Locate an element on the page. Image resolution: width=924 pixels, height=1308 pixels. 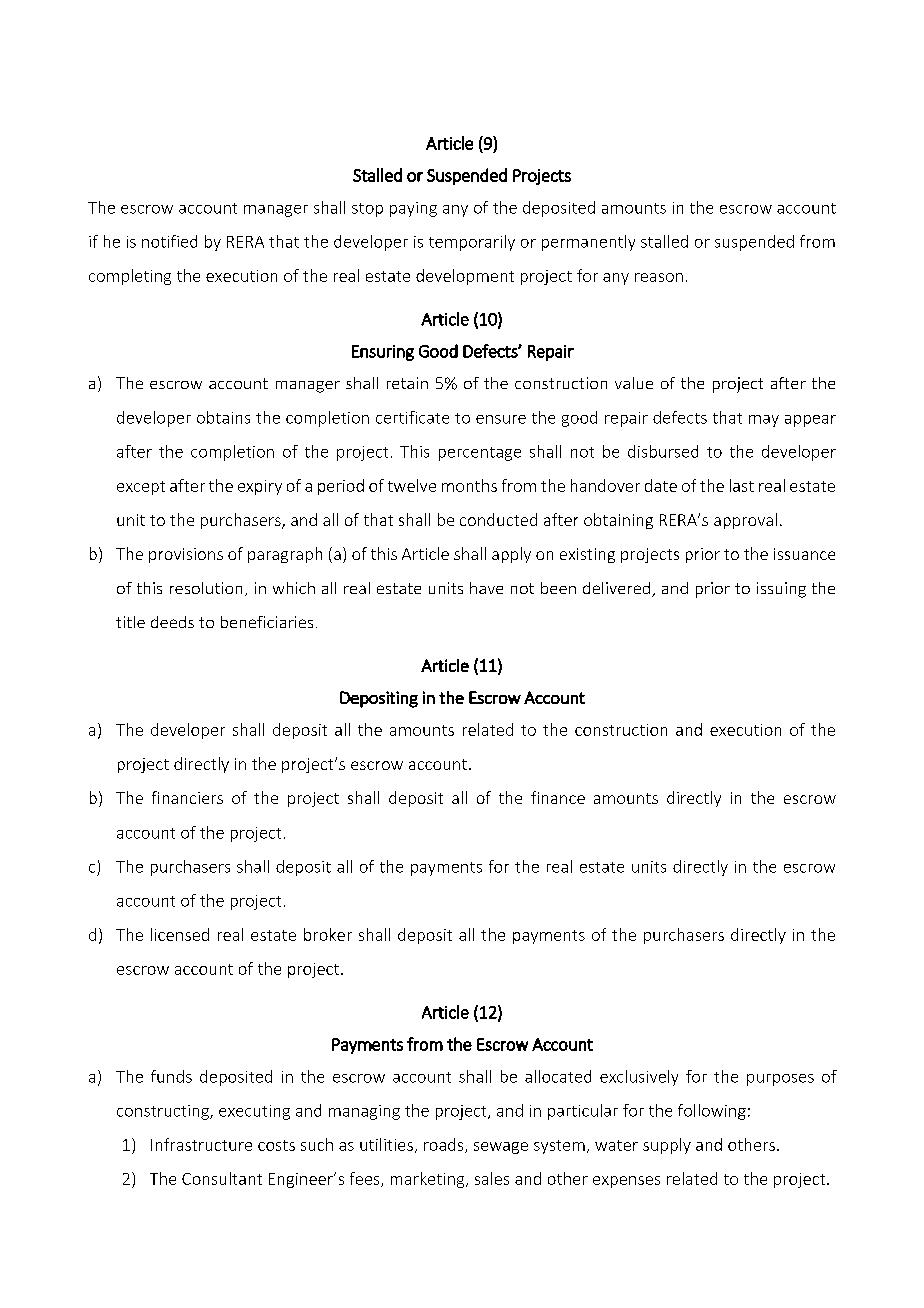
temporarily is located at coordinates (472, 243).
